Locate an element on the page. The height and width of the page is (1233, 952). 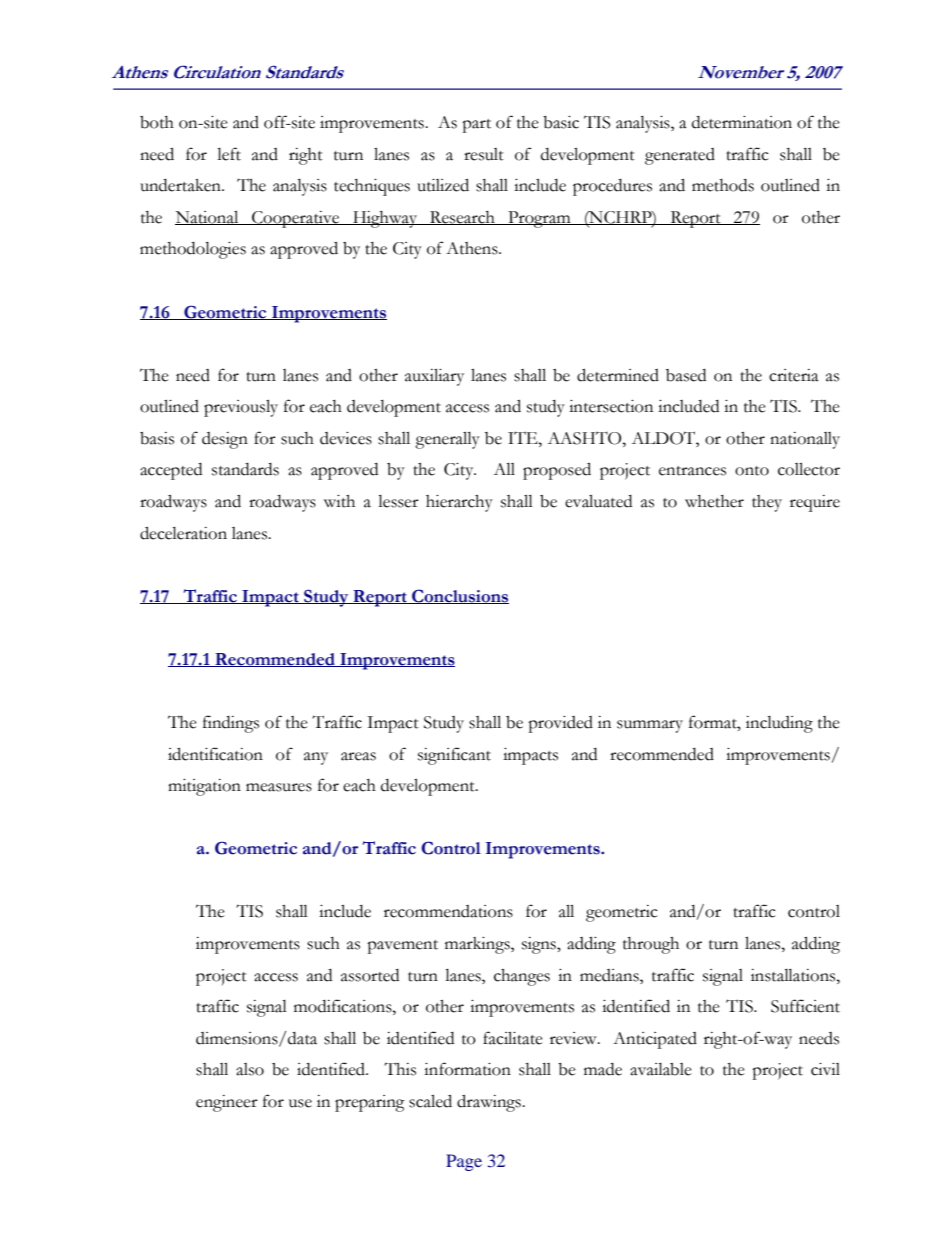
engineer is located at coordinates (227, 1103).
